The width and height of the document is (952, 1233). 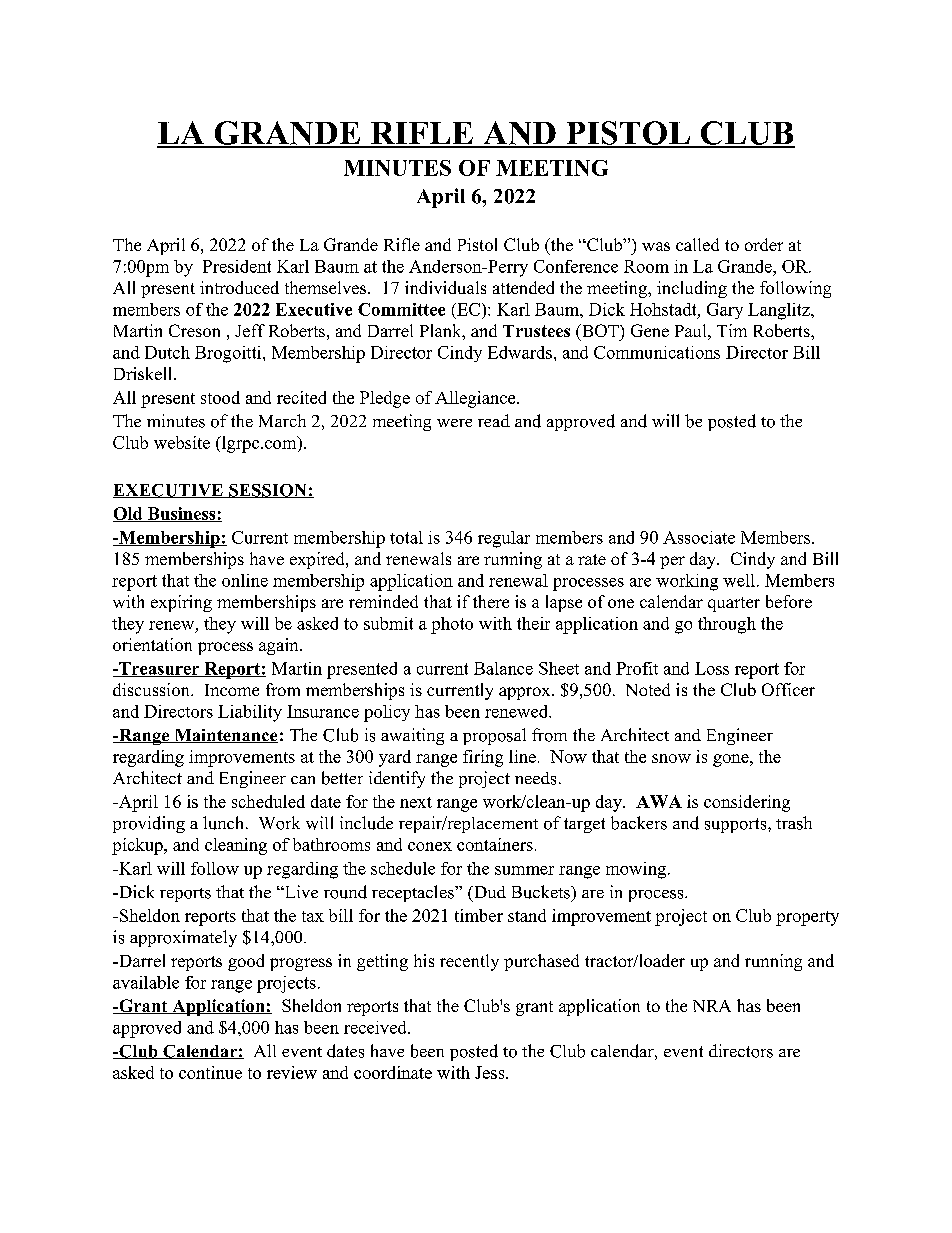 What do you see at coordinates (210, 1072) in the document?
I see `continue` at bounding box center [210, 1072].
